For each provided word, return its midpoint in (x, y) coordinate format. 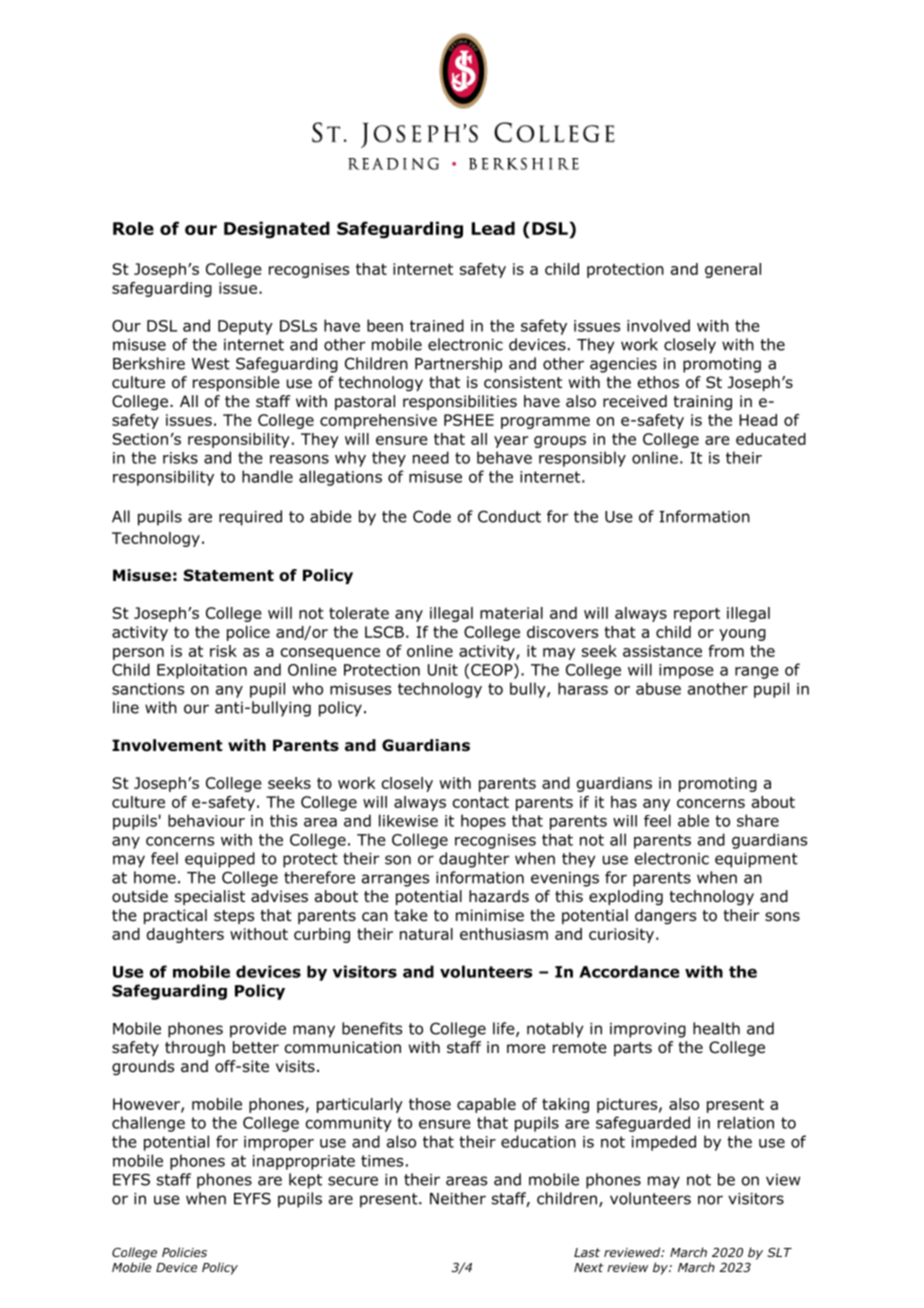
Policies (184, 1252)
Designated (277, 230)
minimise (490, 915)
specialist (210, 897)
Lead (493, 228)
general (733, 270)
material (511, 613)
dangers (665, 917)
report (697, 615)
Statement (229, 575)
